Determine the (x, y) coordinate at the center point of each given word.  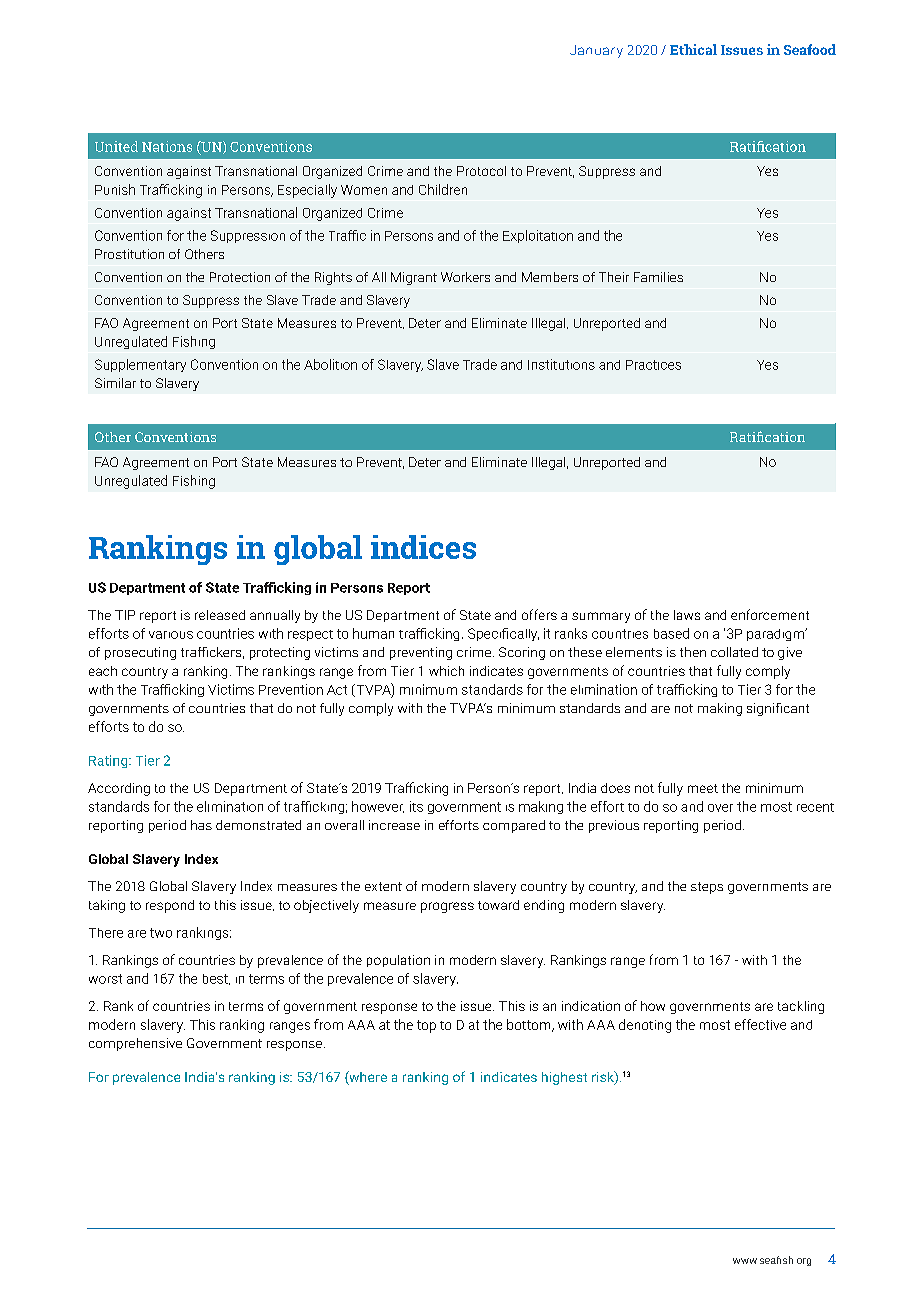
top (426, 1026)
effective (760, 1024)
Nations (167, 146)
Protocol (481, 171)
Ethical (693, 49)
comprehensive (135, 1044)
